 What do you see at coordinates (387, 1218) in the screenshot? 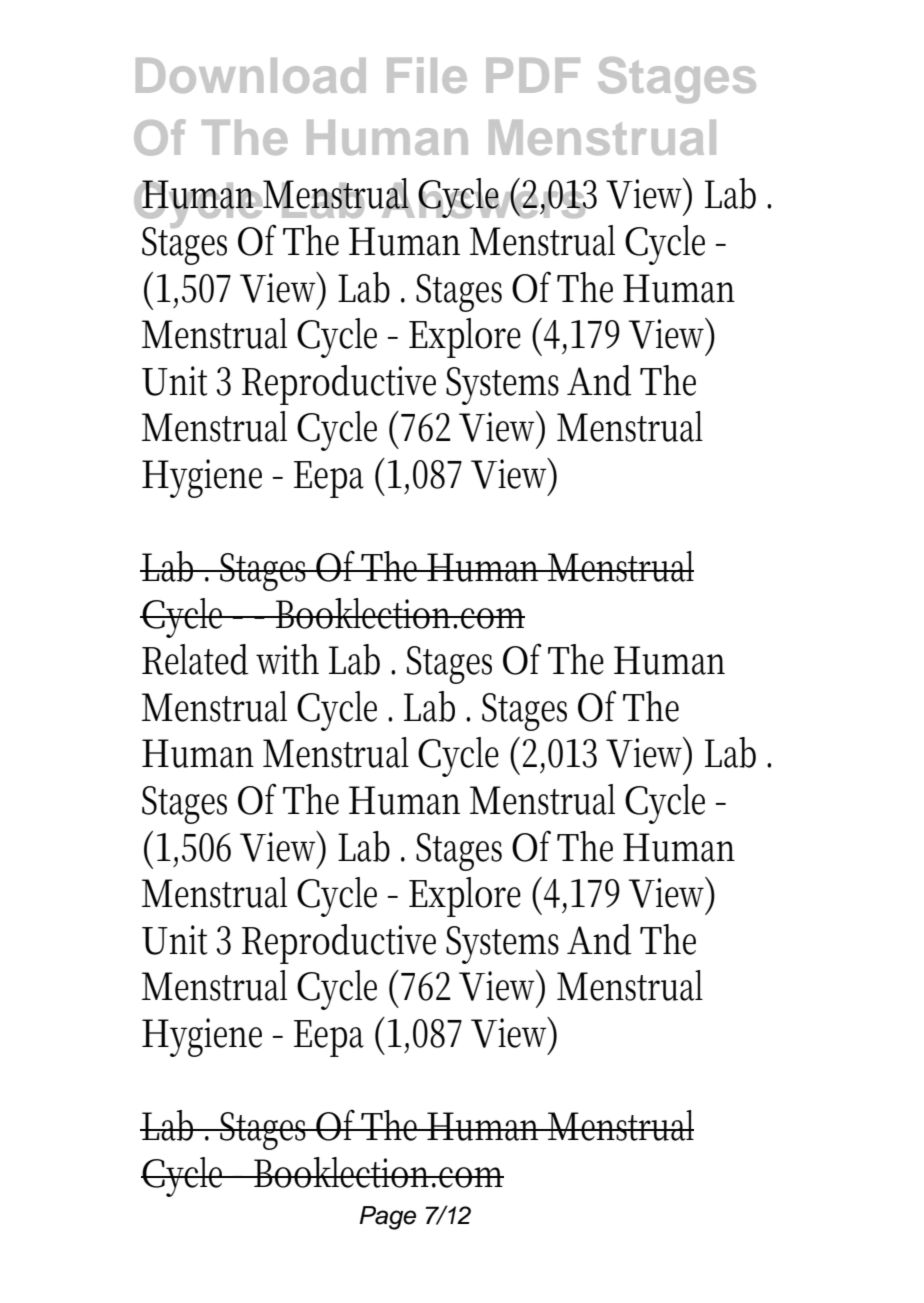
I see `Page` at bounding box center [387, 1218].
